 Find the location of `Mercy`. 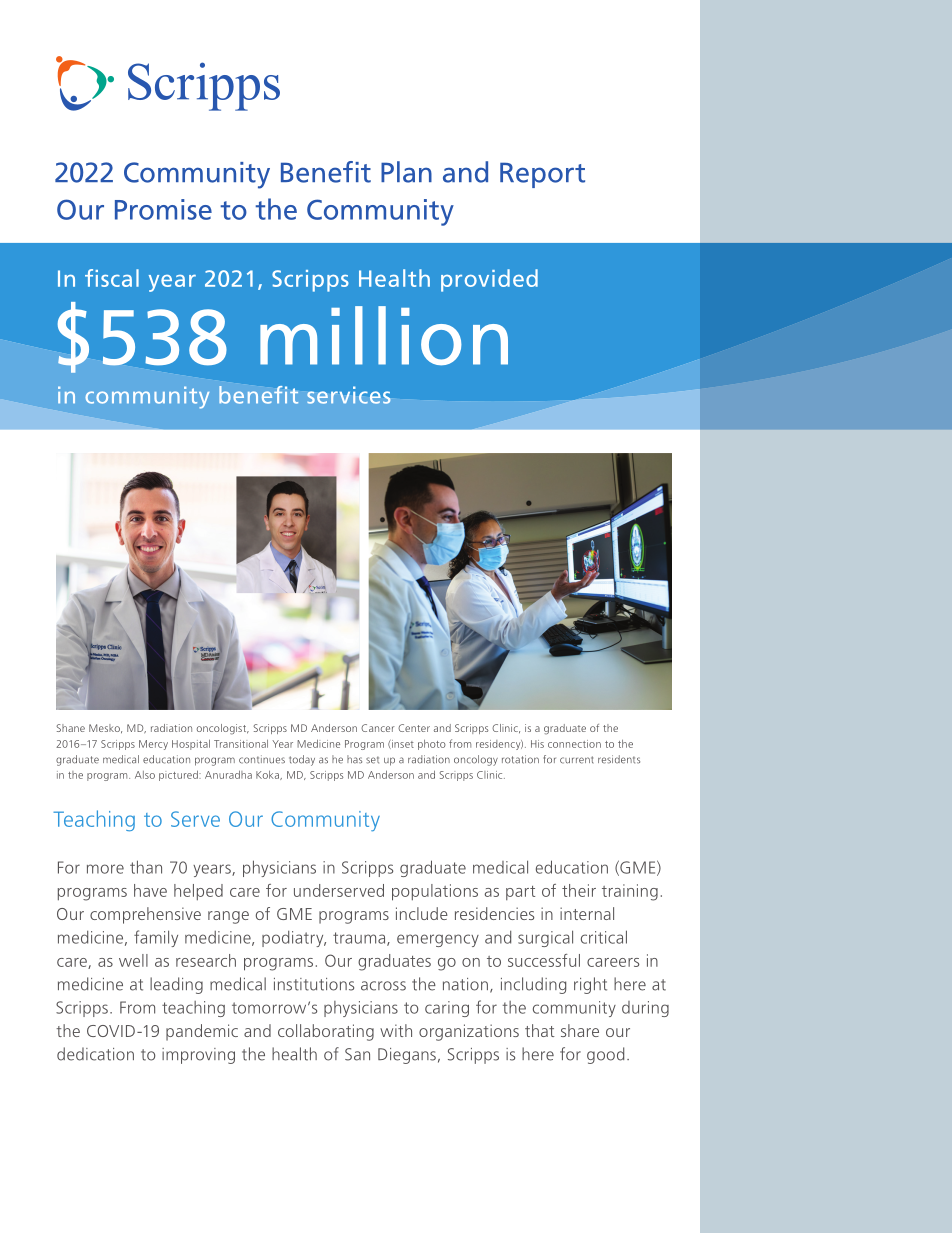

Mercy is located at coordinates (153, 745).
